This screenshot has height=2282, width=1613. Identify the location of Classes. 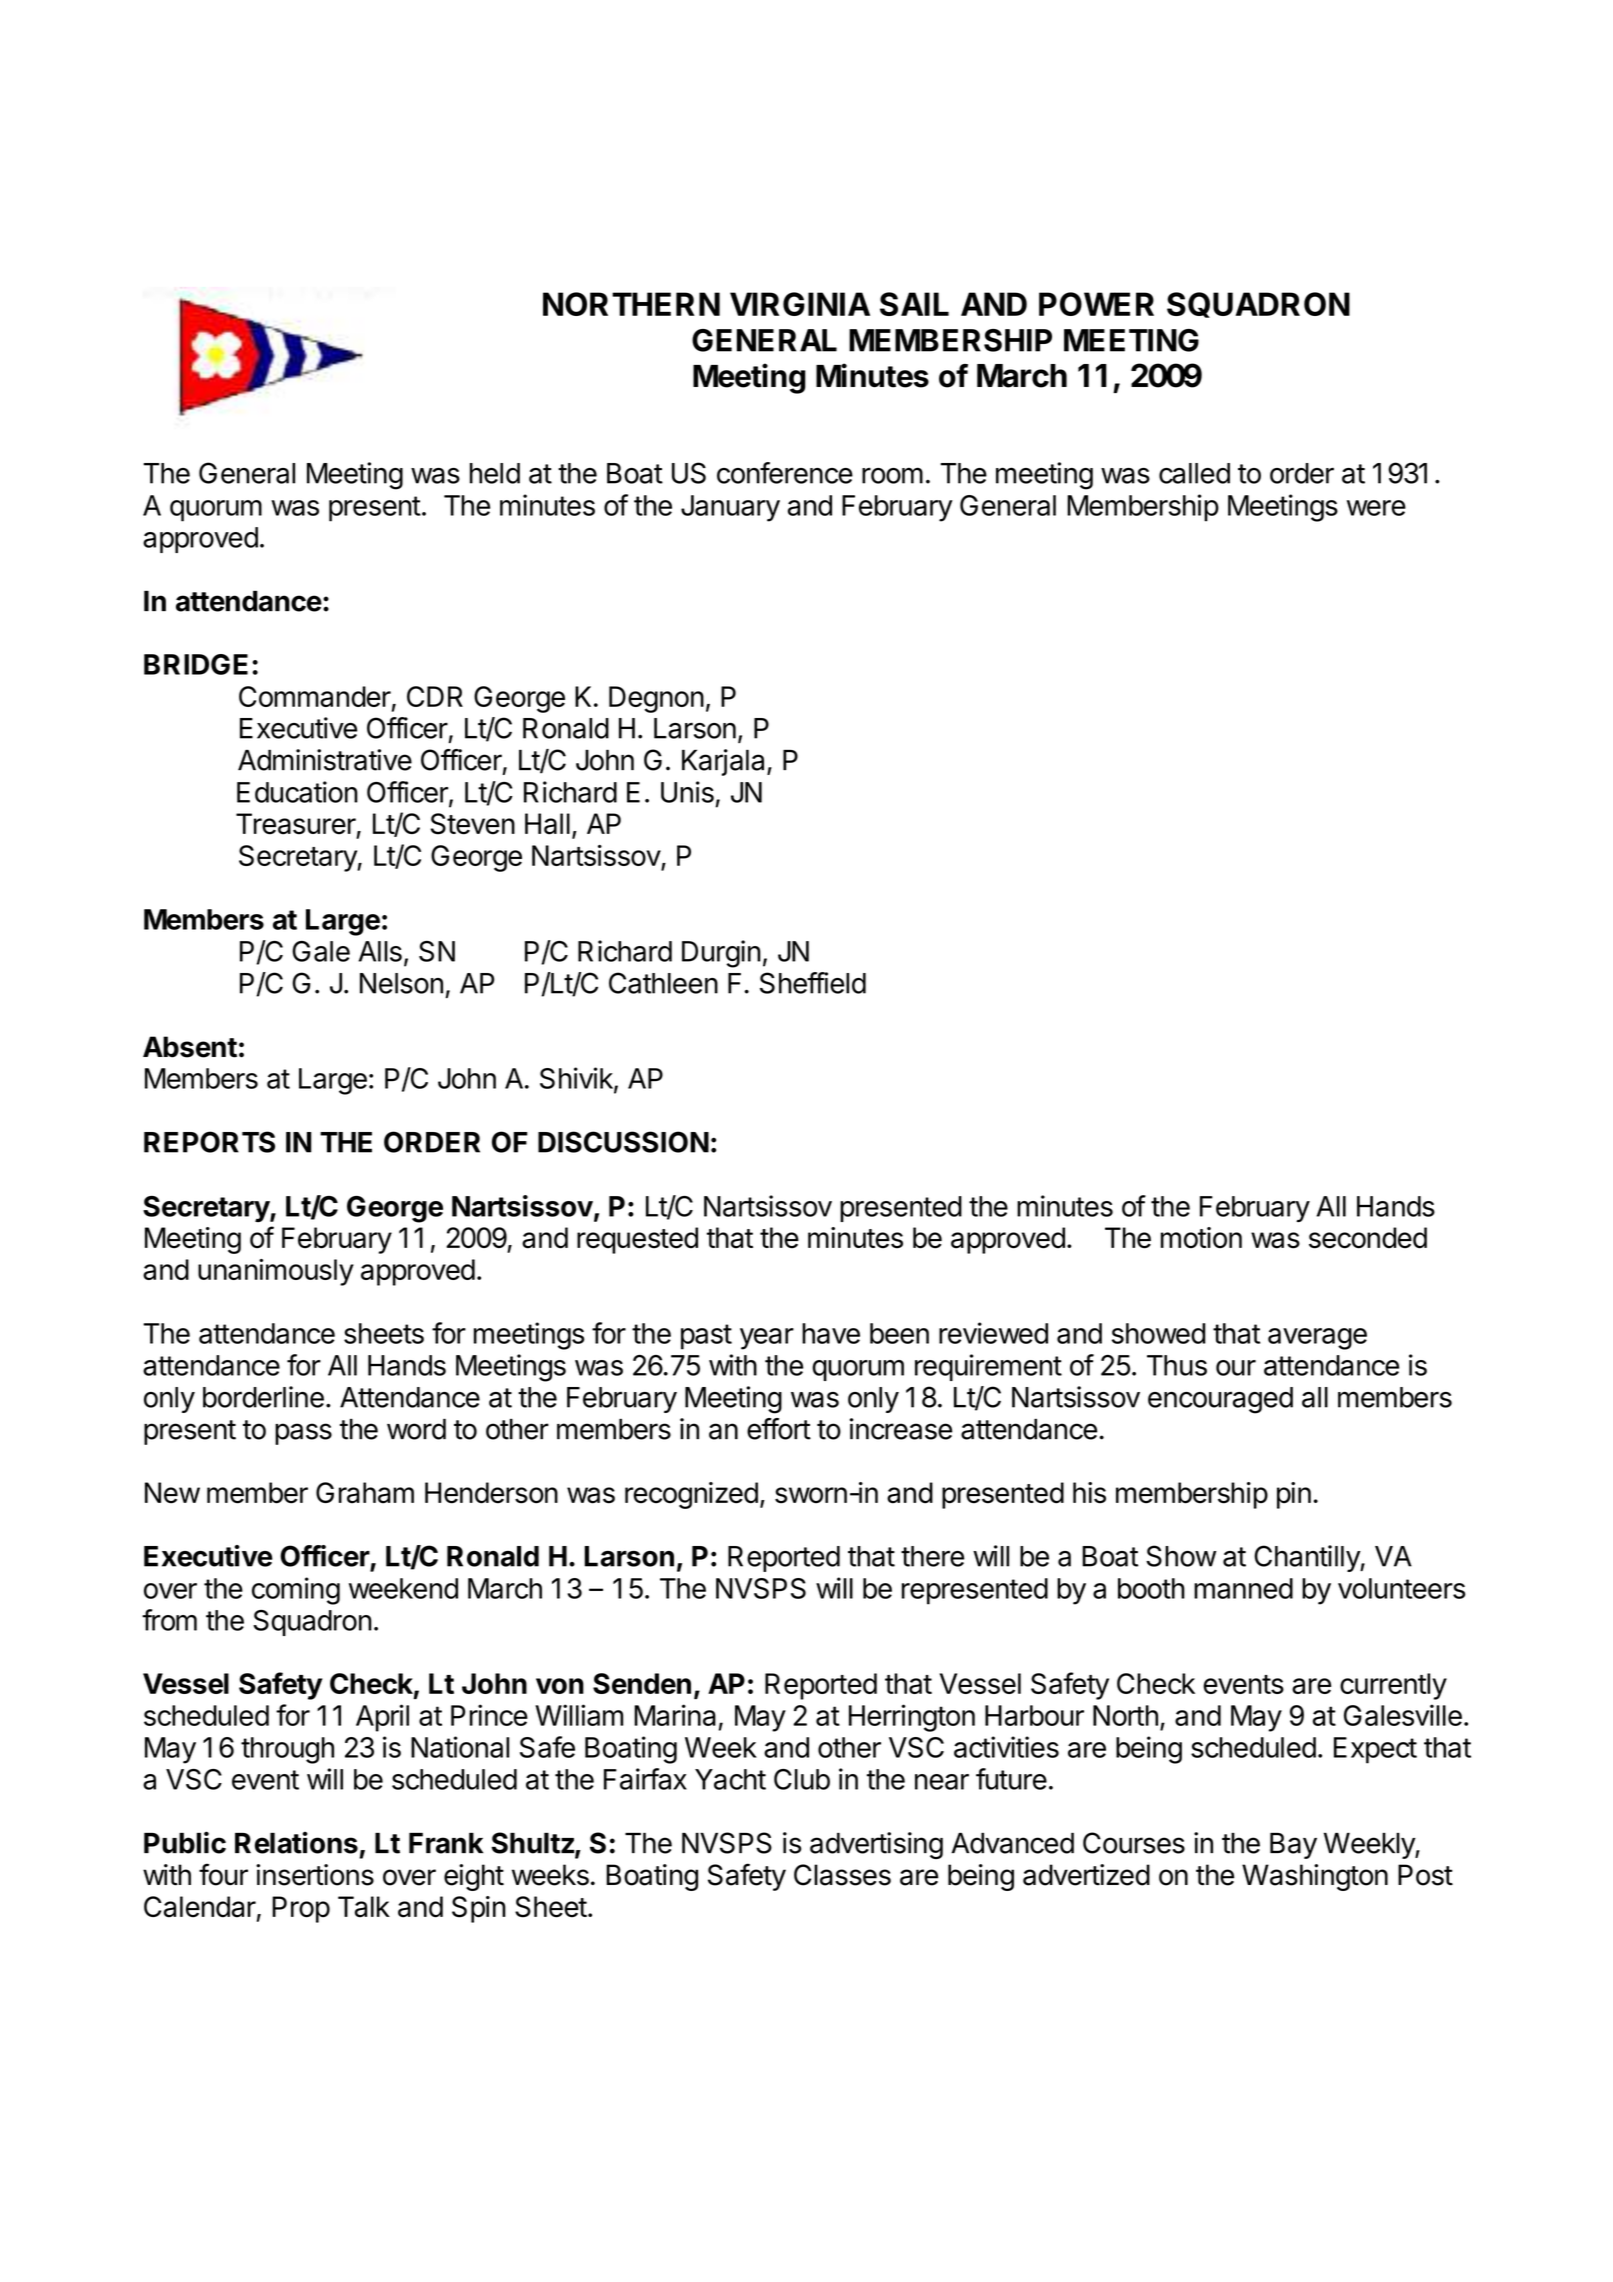
(842, 1875).
